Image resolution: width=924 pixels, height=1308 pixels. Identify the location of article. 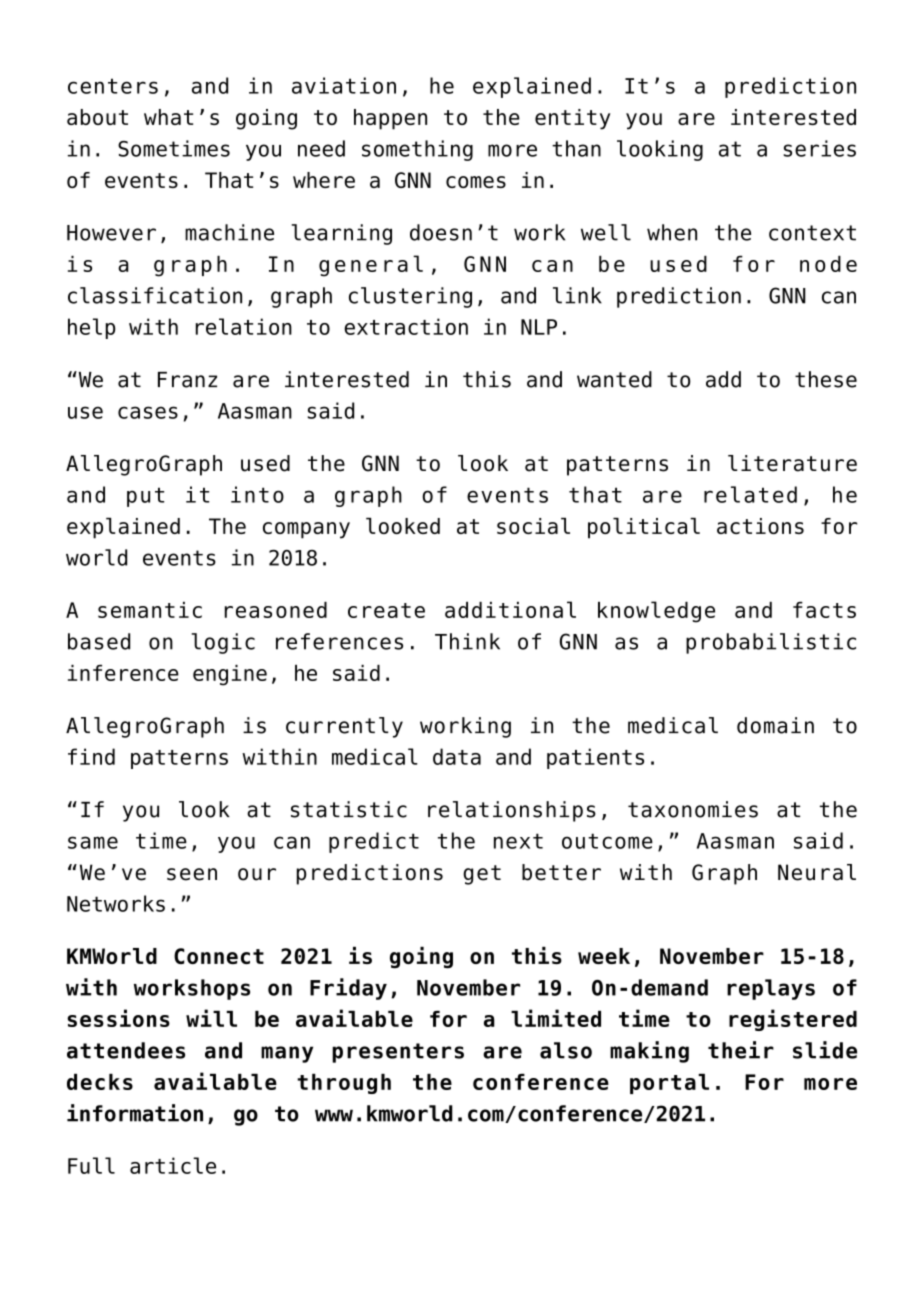
(173, 1165).
